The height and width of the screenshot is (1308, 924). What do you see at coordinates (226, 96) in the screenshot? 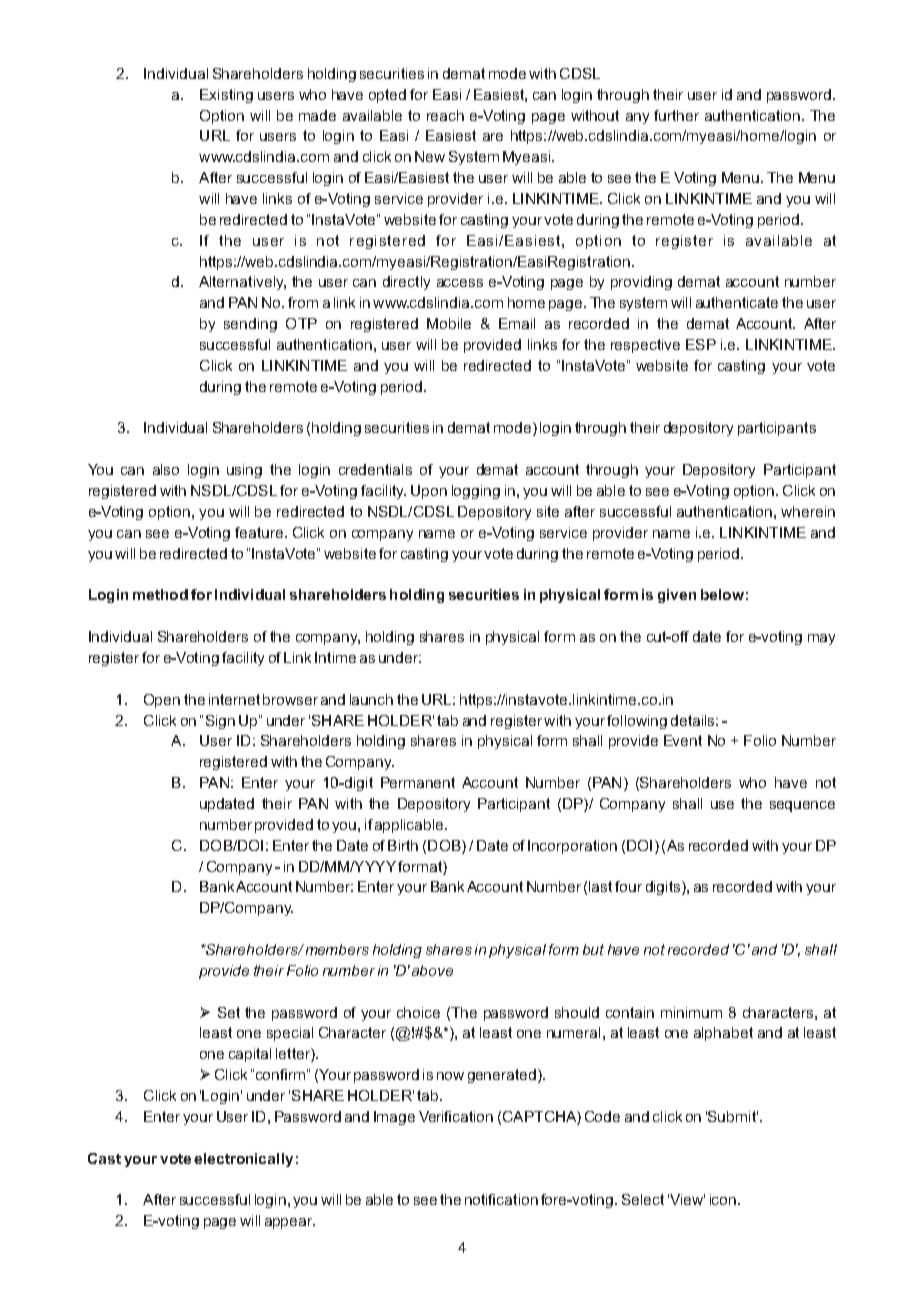
I see `Existing` at bounding box center [226, 96].
